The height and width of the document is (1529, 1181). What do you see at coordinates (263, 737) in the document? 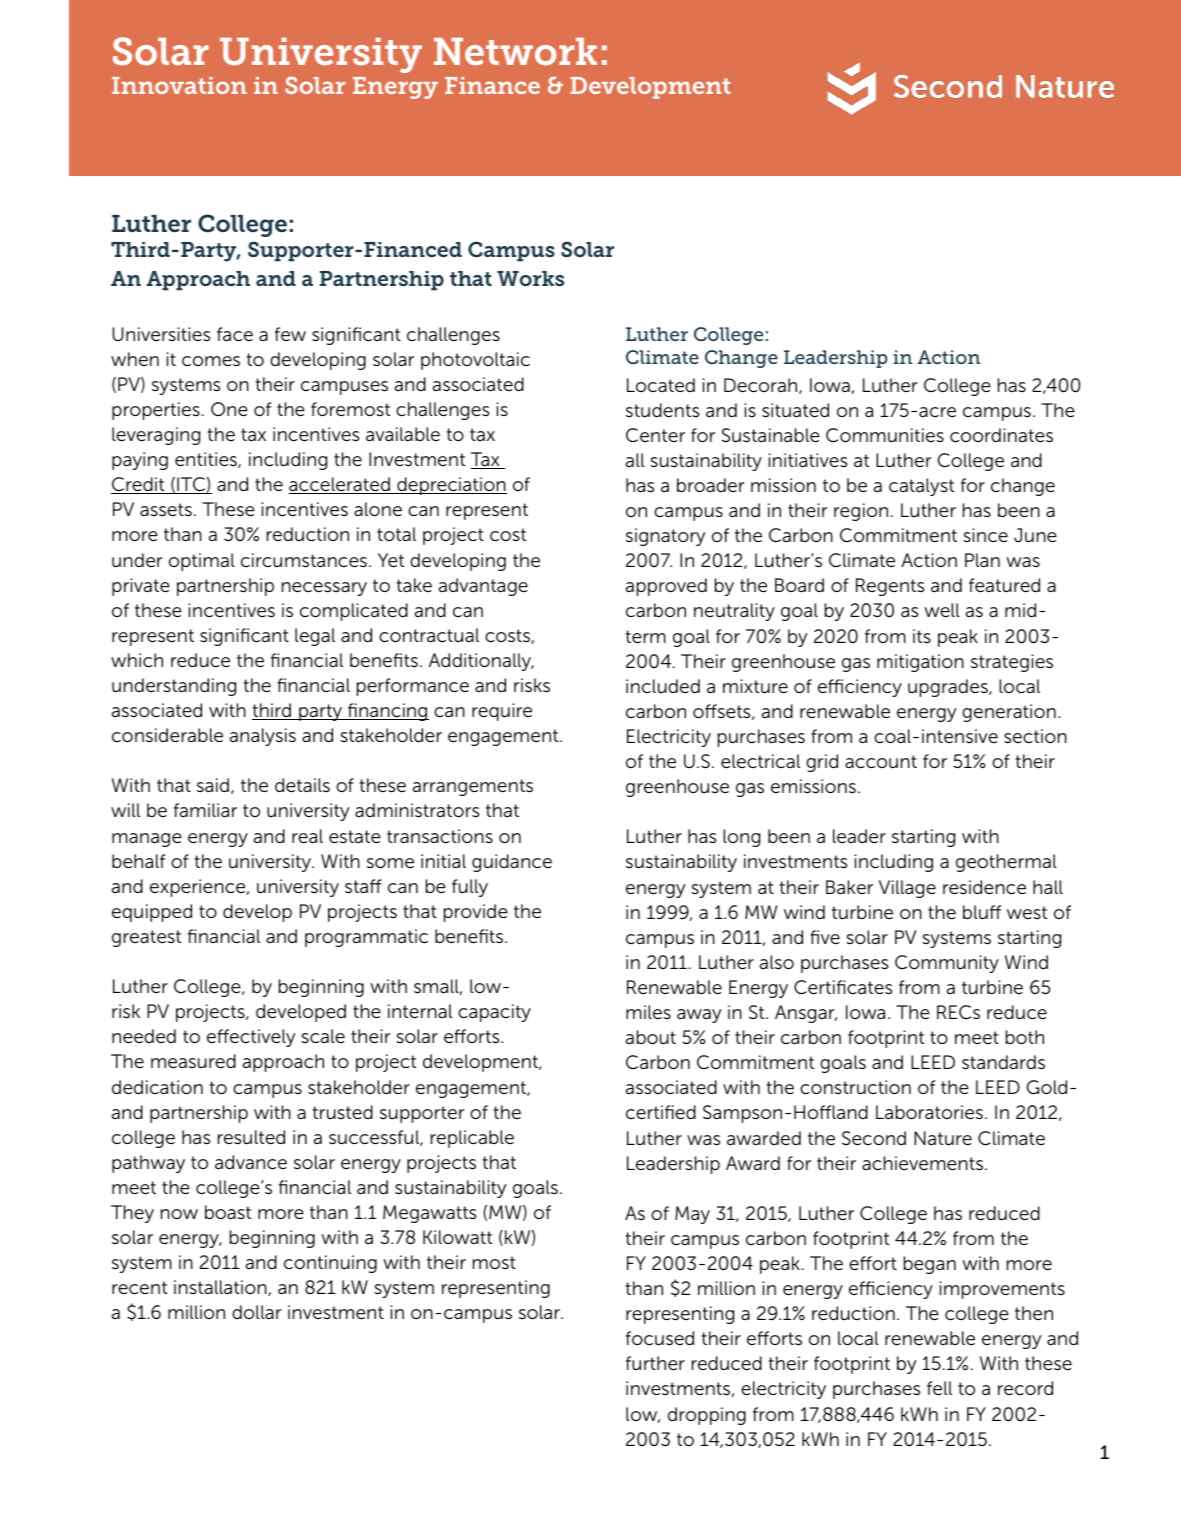
I see `analysis` at bounding box center [263, 737].
